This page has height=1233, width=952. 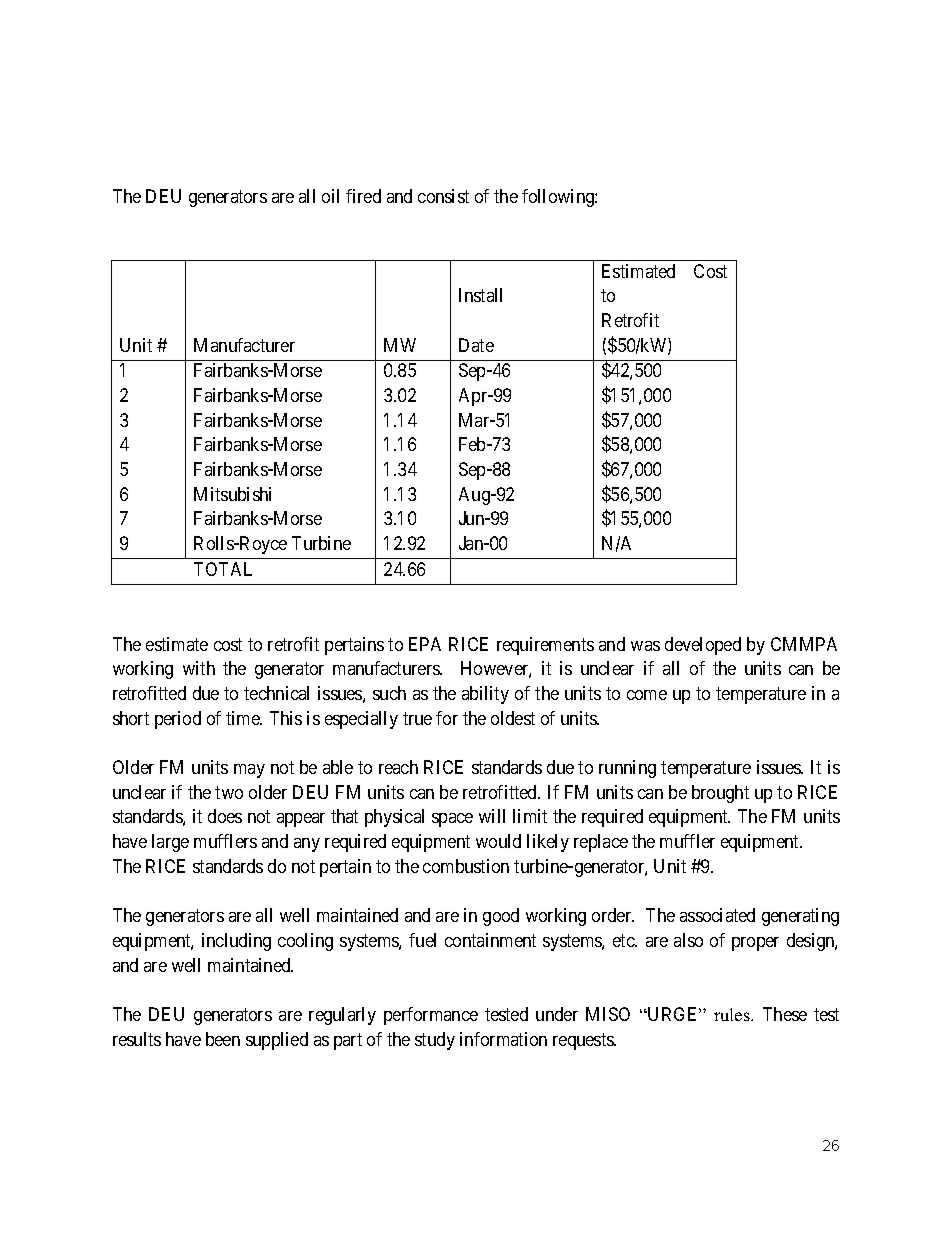 What do you see at coordinates (431, 1016) in the page?
I see `performance` at bounding box center [431, 1016].
